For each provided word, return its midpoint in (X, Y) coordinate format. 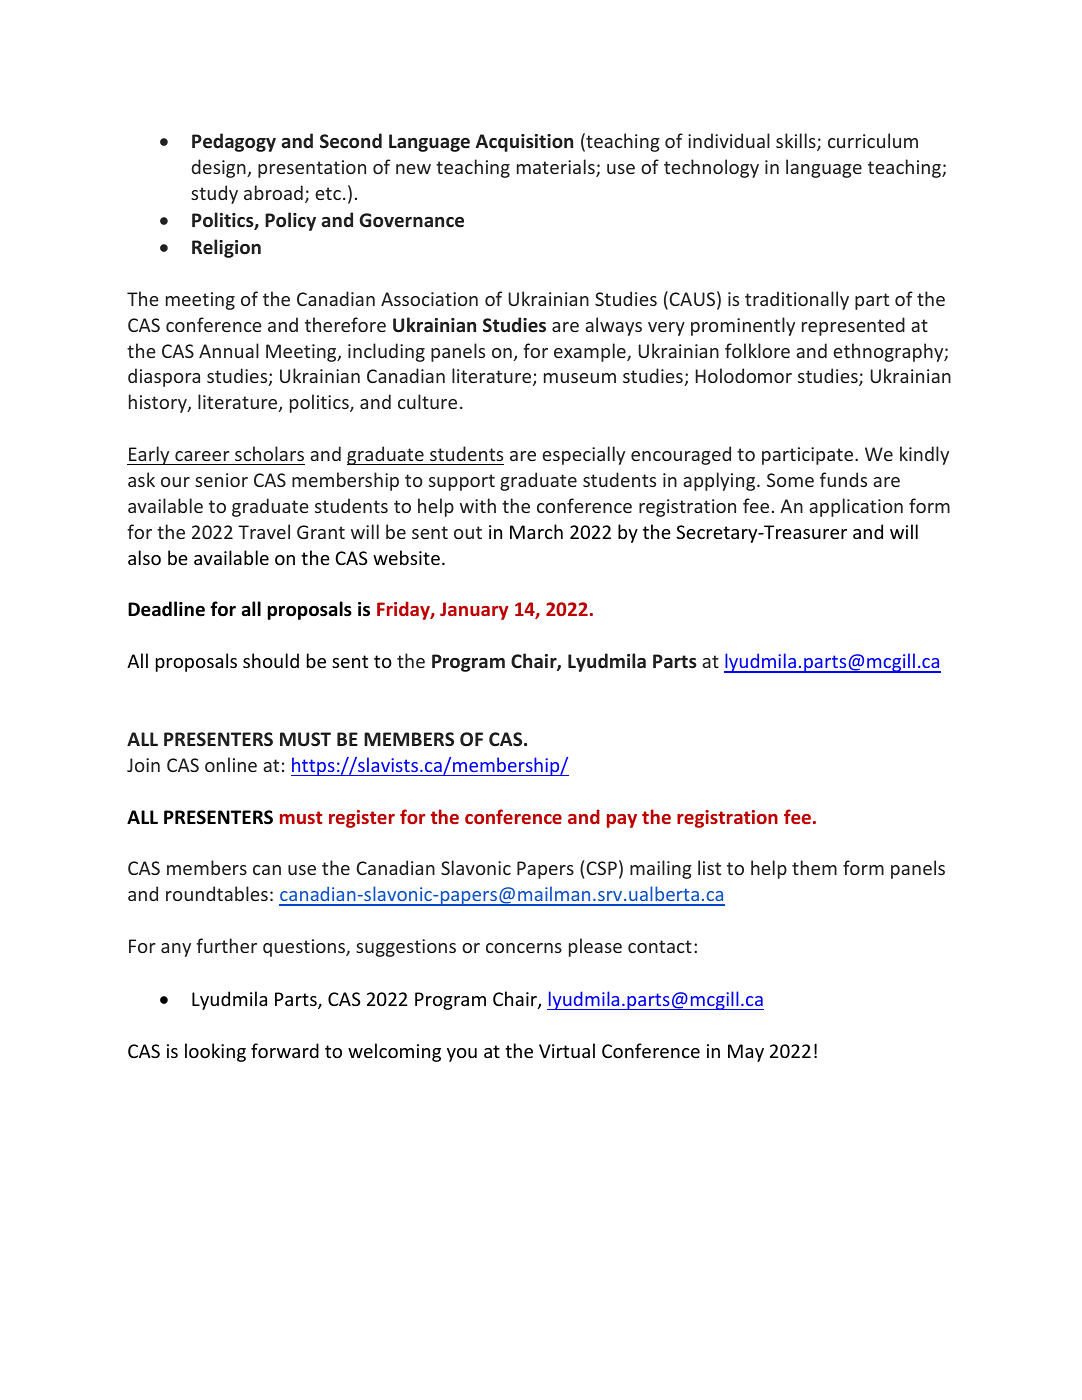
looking (215, 1052)
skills (797, 142)
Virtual (567, 1050)
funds (843, 479)
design (220, 168)
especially (583, 455)
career (202, 456)
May (746, 1053)
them (814, 867)
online (231, 764)
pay (622, 821)
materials (557, 168)
